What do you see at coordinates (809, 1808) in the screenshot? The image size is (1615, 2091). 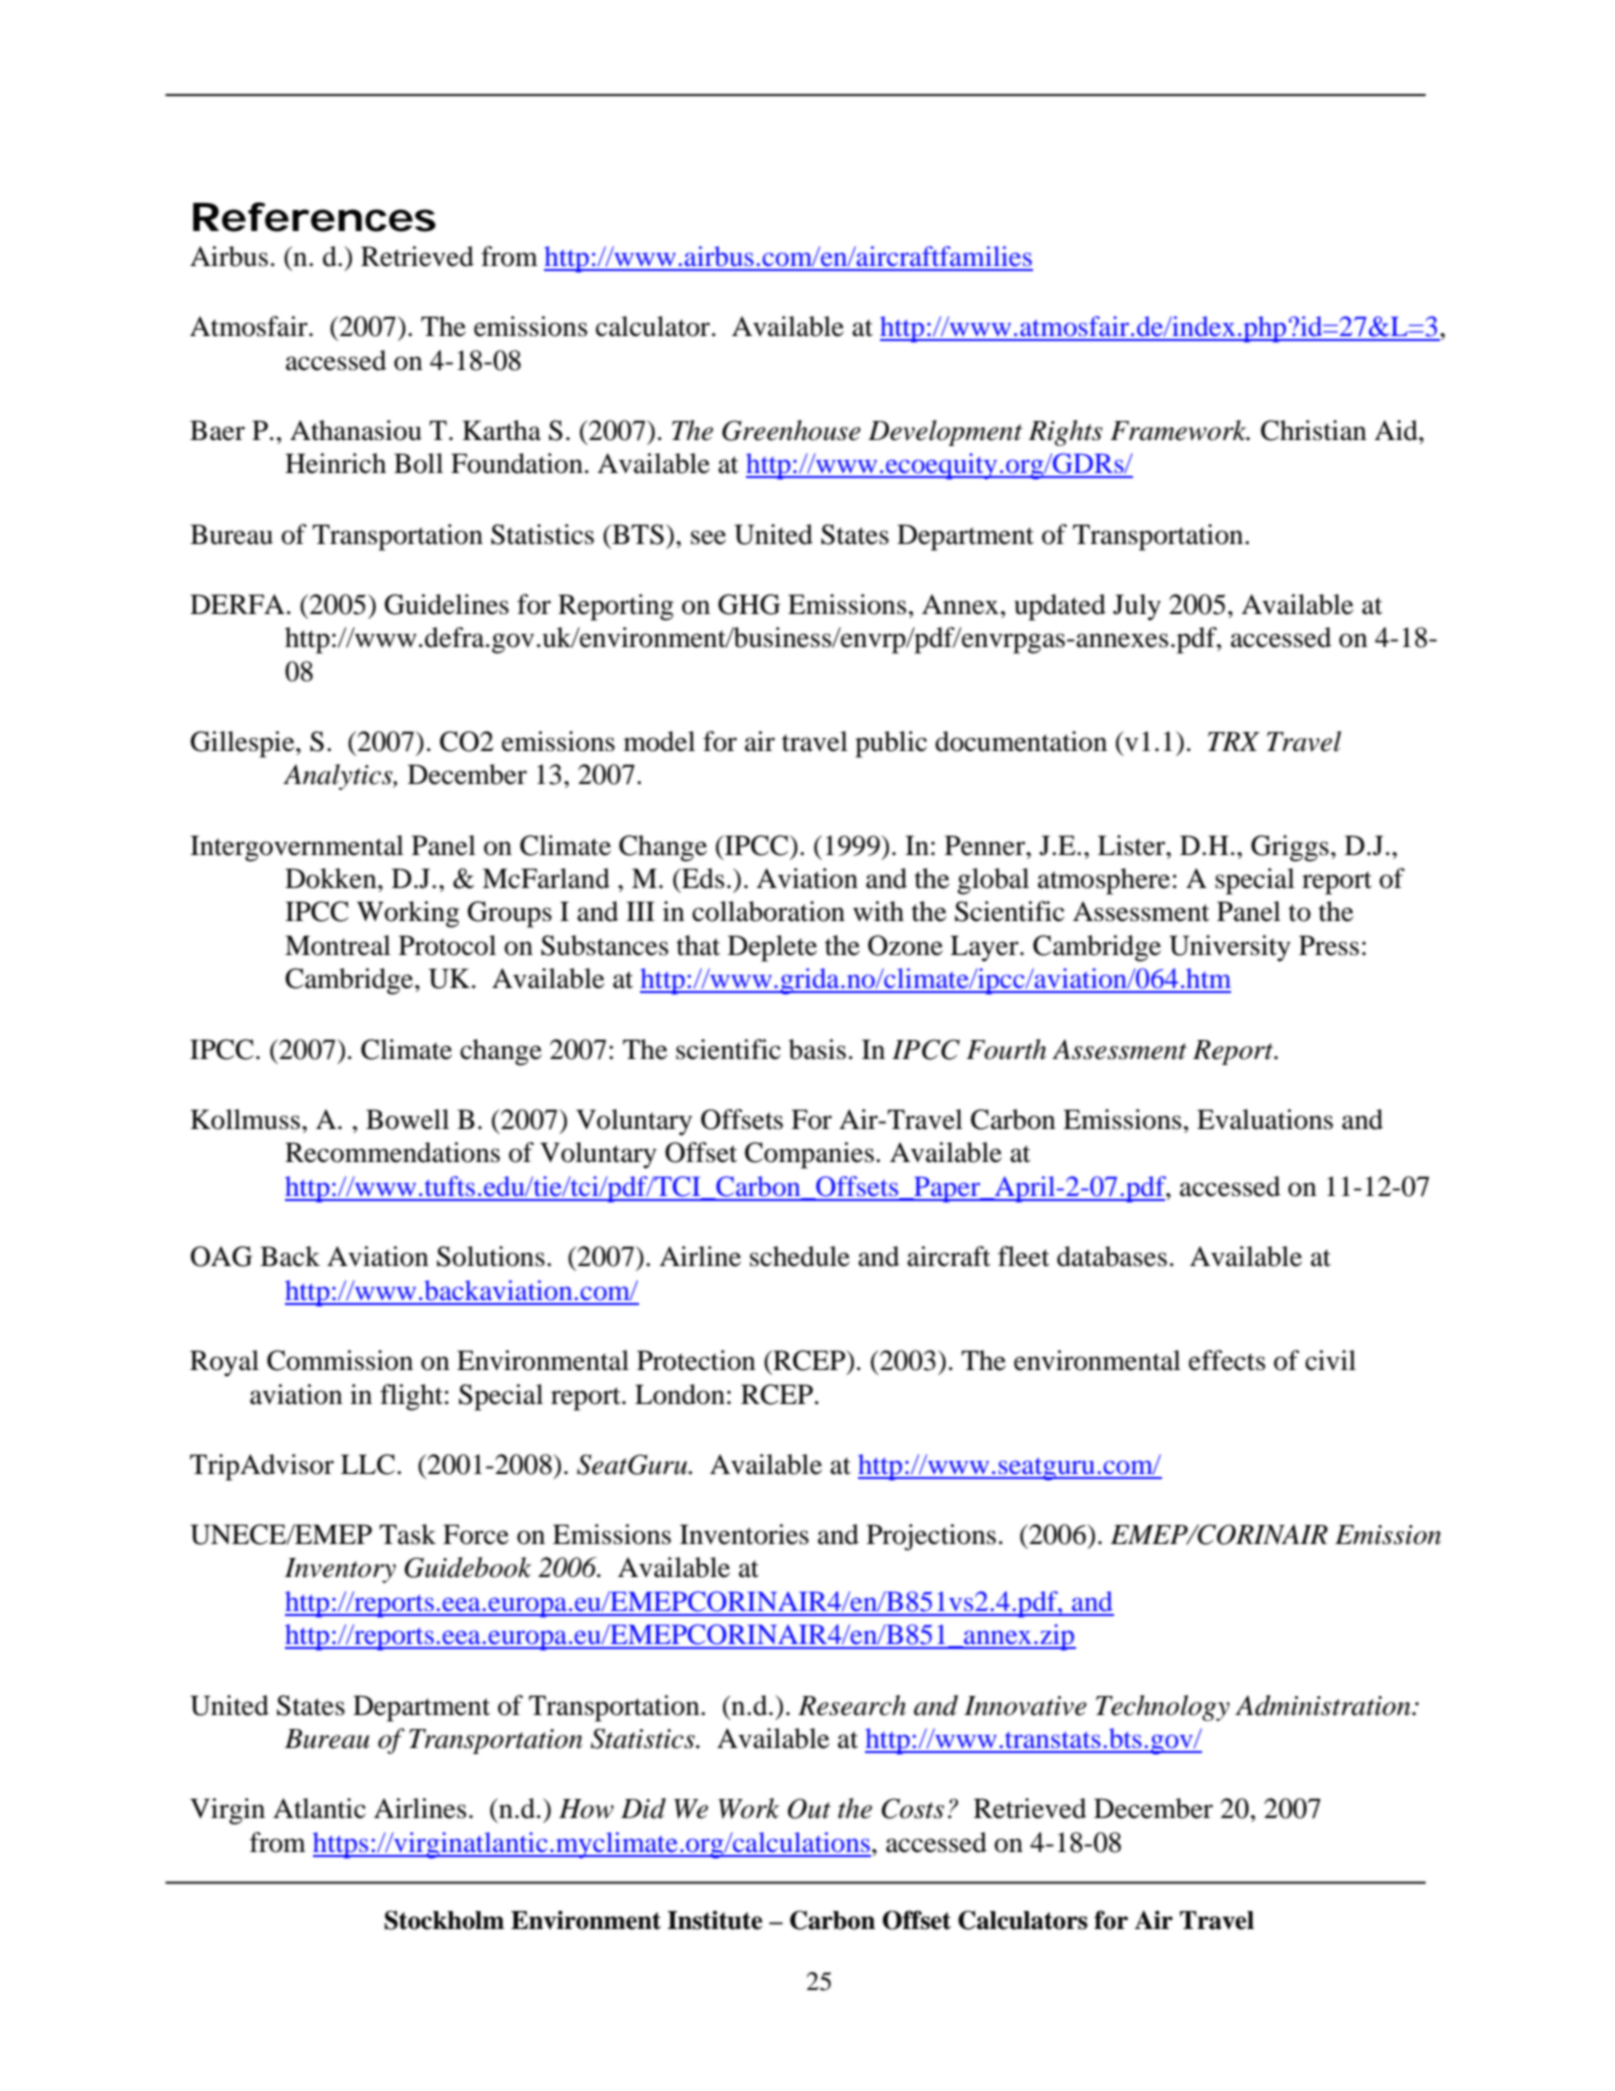 I see `Out` at bounding box center [809, 1808].
